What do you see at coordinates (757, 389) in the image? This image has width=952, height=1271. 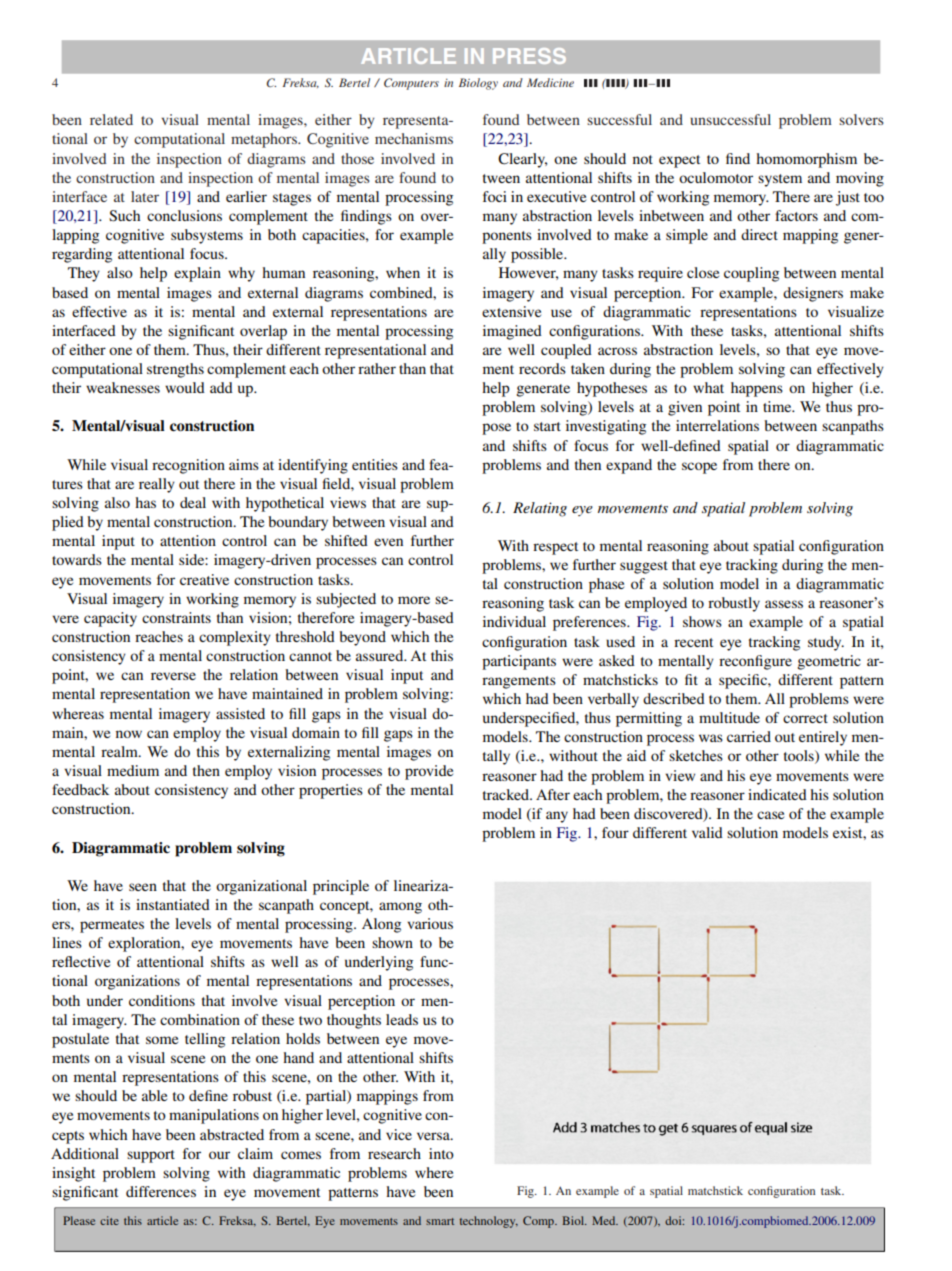 I see `happens` at bounding box center [757, 389].
